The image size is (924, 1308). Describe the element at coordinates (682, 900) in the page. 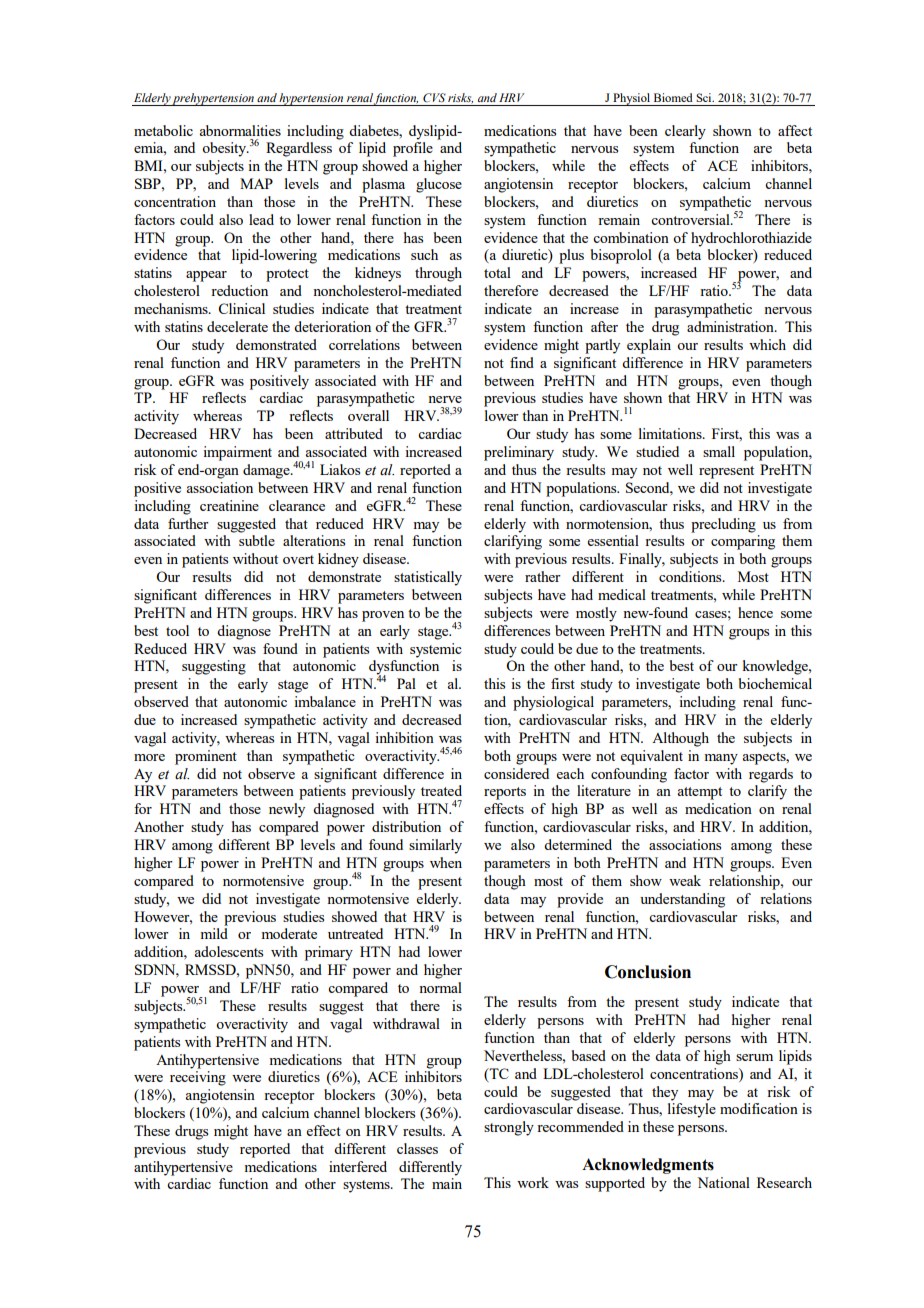

I see `understanding` at that location.
